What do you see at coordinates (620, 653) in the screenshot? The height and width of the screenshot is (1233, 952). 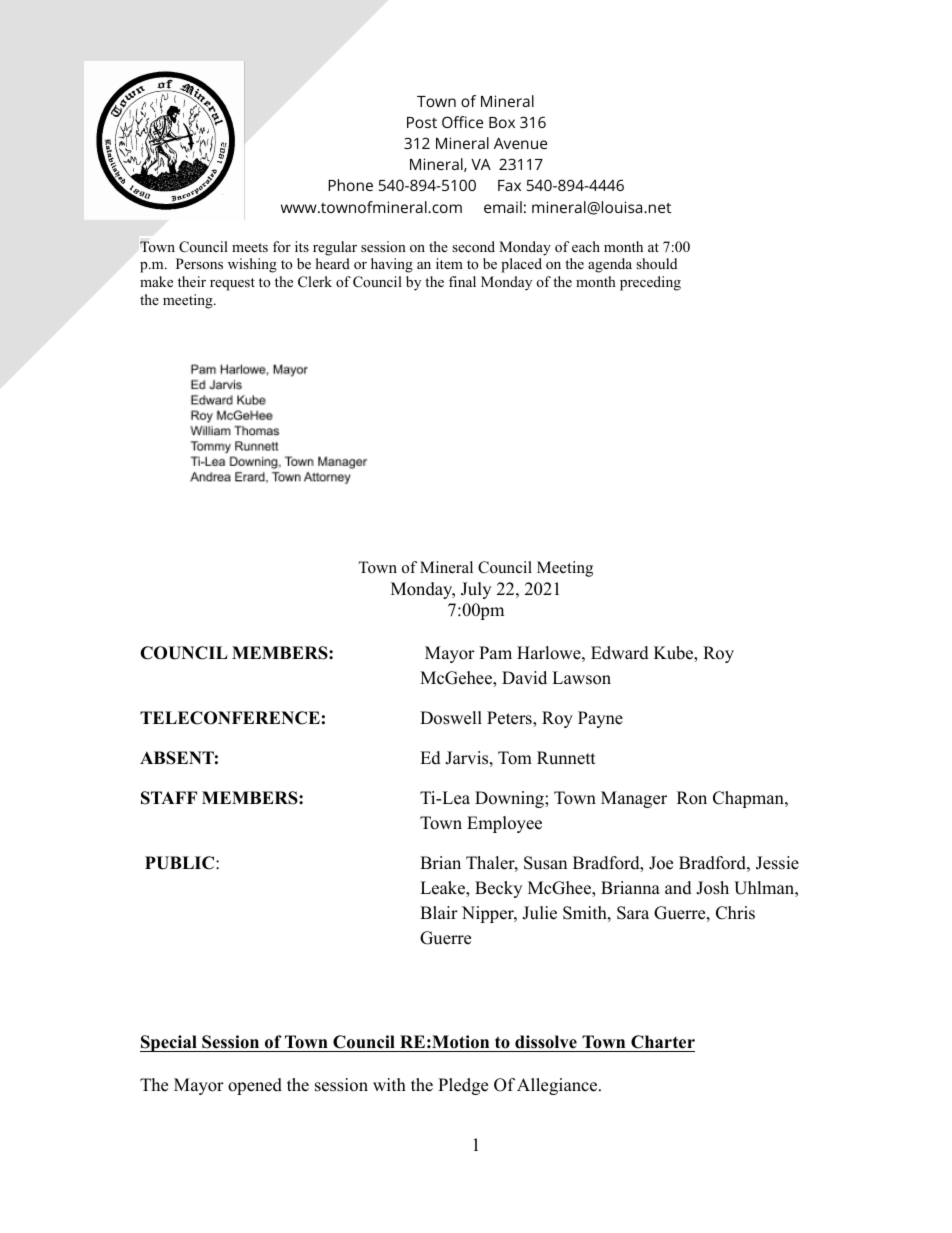 I see `Edward` at bounding box center [620, 653].
